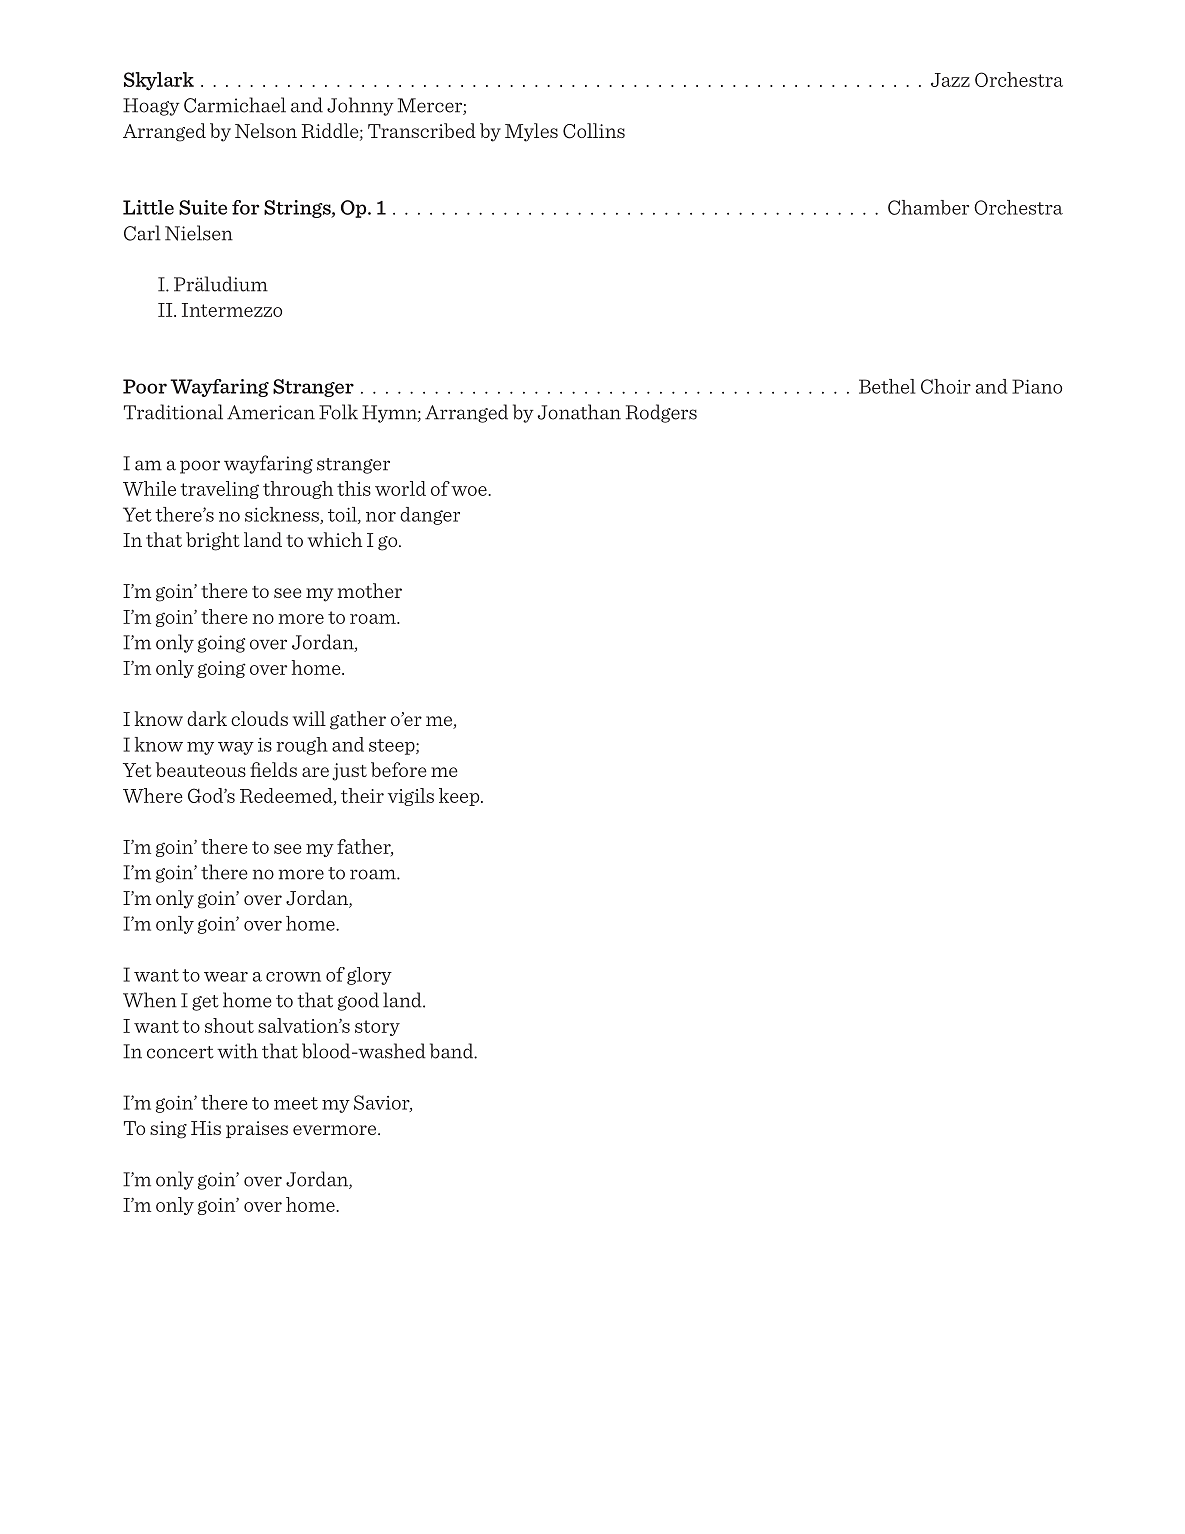 This screenshot has height=1534, width=1185. Describe the element at coordinates (226, 977) in the screenshot. I see `wear` at that location.
